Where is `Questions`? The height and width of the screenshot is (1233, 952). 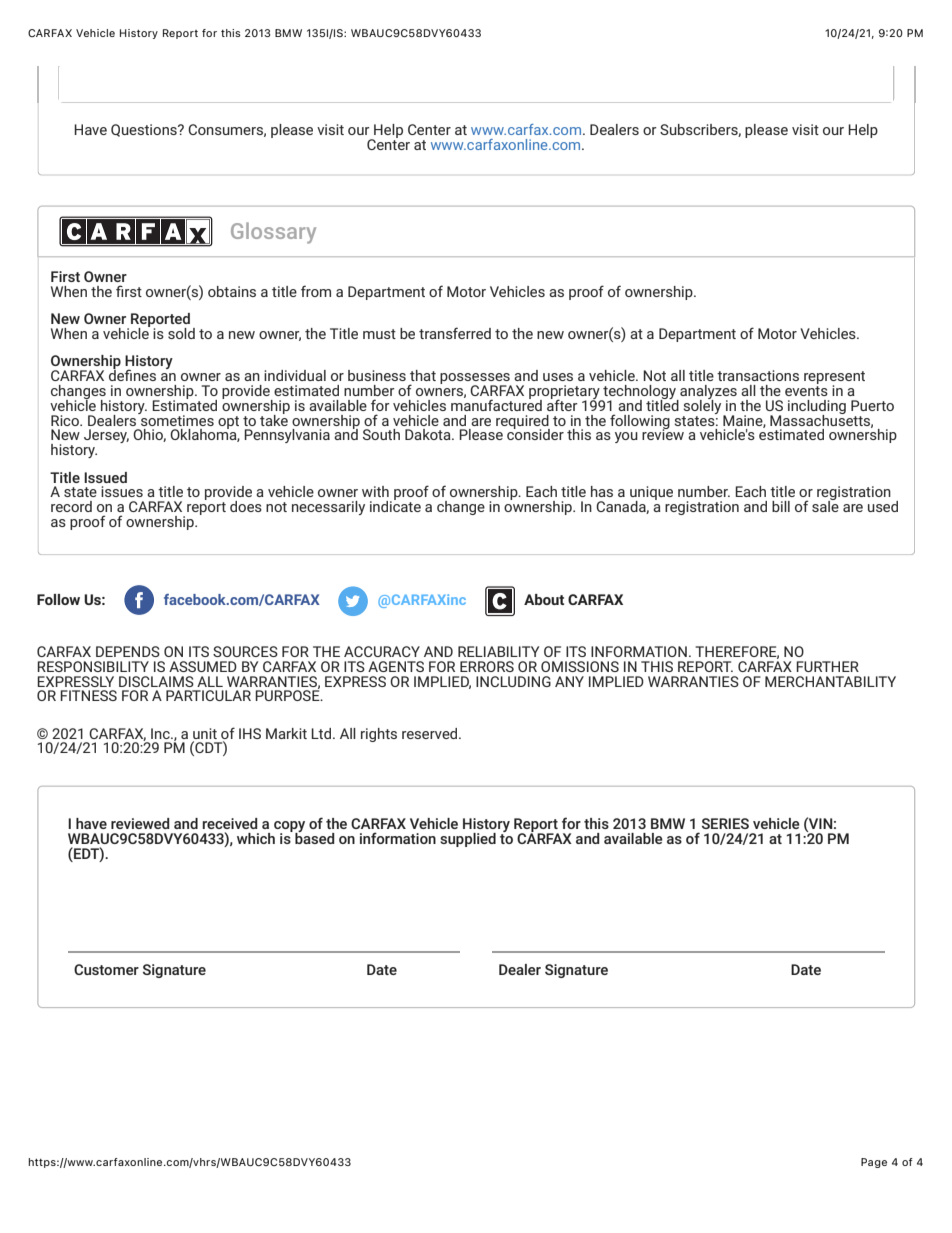
Questions is located at coordinates (145, 130).
